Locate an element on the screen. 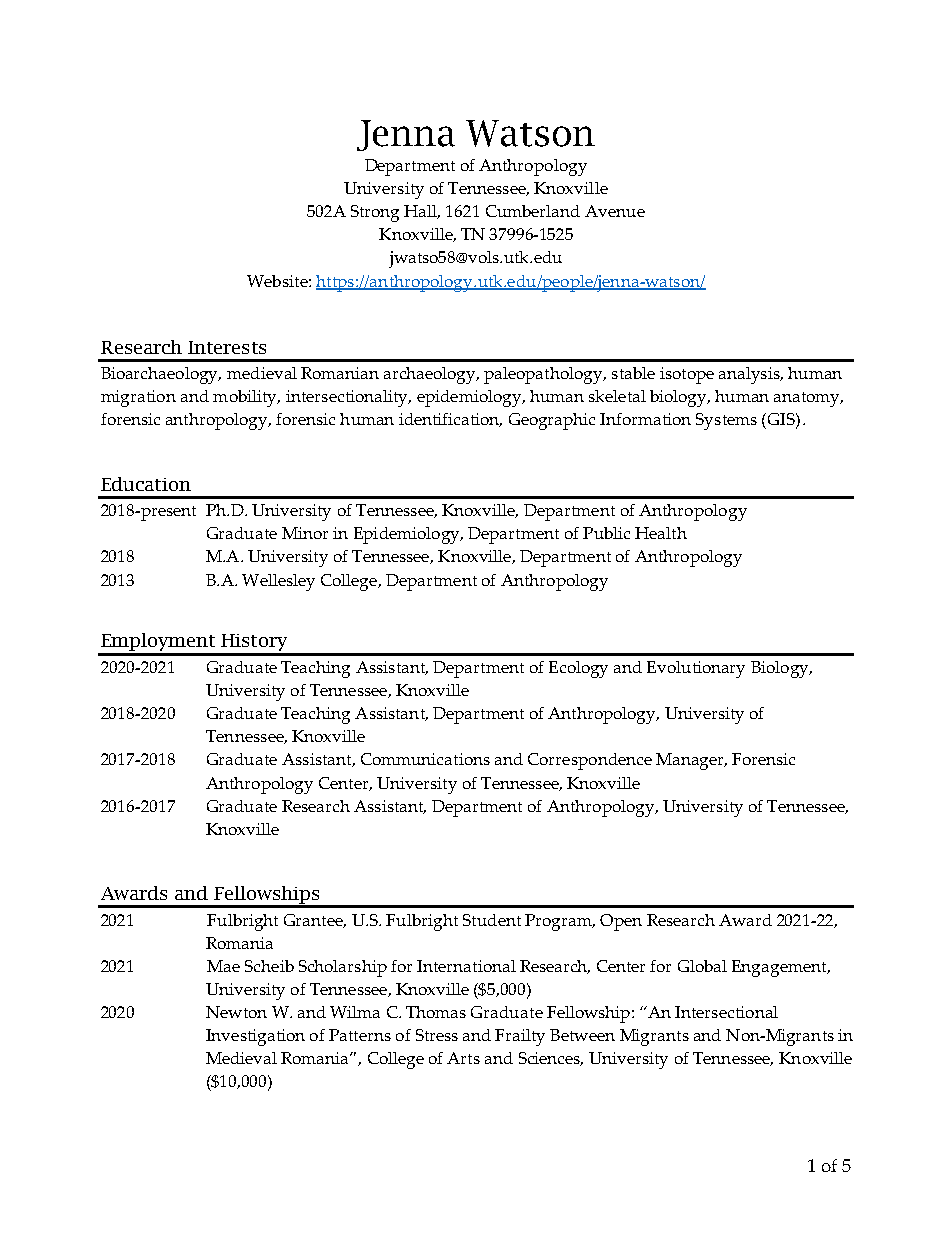 Image resolution: width=952 pixels, height=1233 pixels. Systems is located at coordinates (726, 421).
